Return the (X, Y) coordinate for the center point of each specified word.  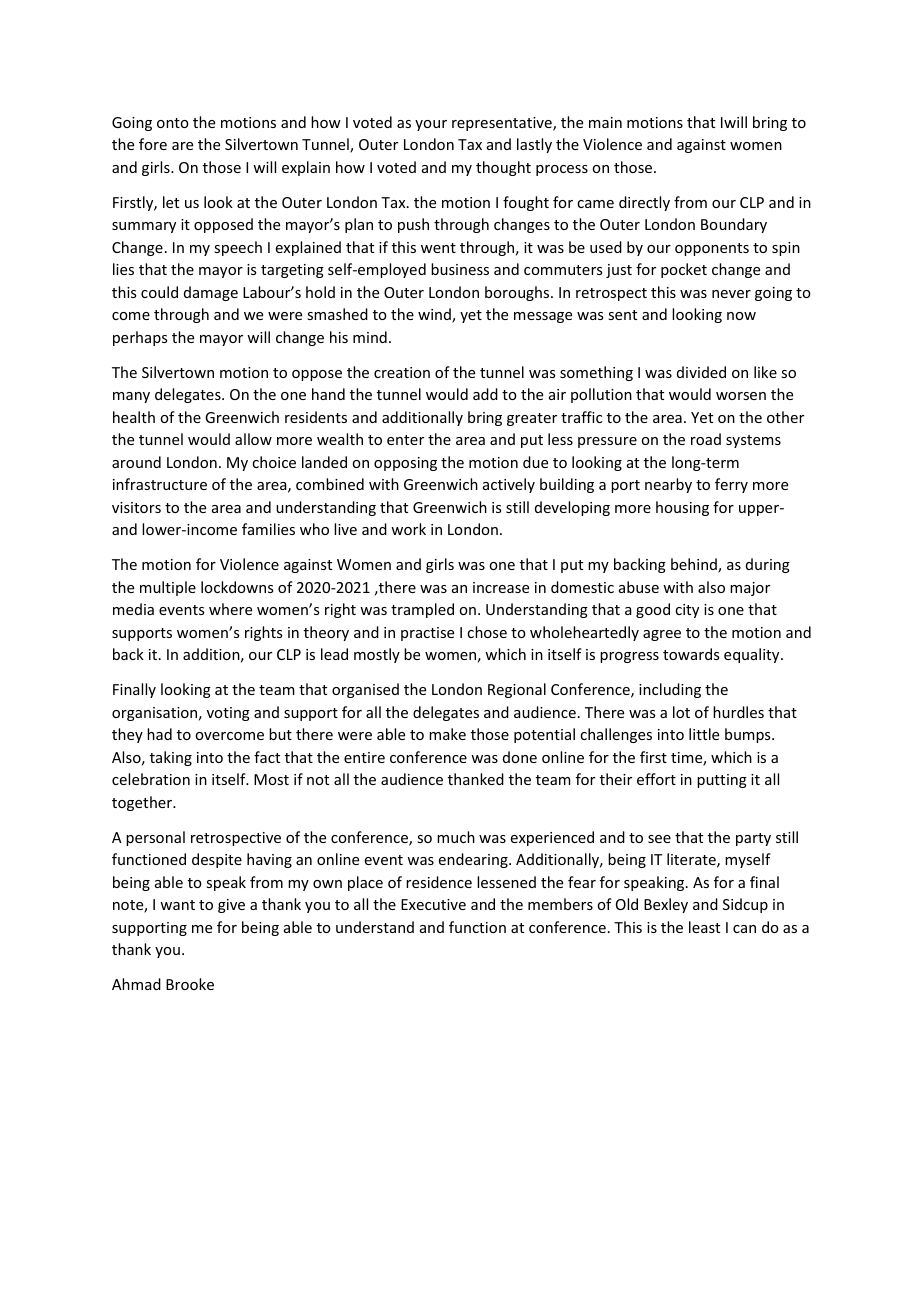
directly (644, 203)
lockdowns (237, 587)
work (408, 529)
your (431, 125)
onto (173, 123)
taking (171, 758)
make (447, 734)
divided (701, 372)
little (704, 734)
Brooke (190, 984)
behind (695, 565)
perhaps (140, 338)
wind (435, 315)
